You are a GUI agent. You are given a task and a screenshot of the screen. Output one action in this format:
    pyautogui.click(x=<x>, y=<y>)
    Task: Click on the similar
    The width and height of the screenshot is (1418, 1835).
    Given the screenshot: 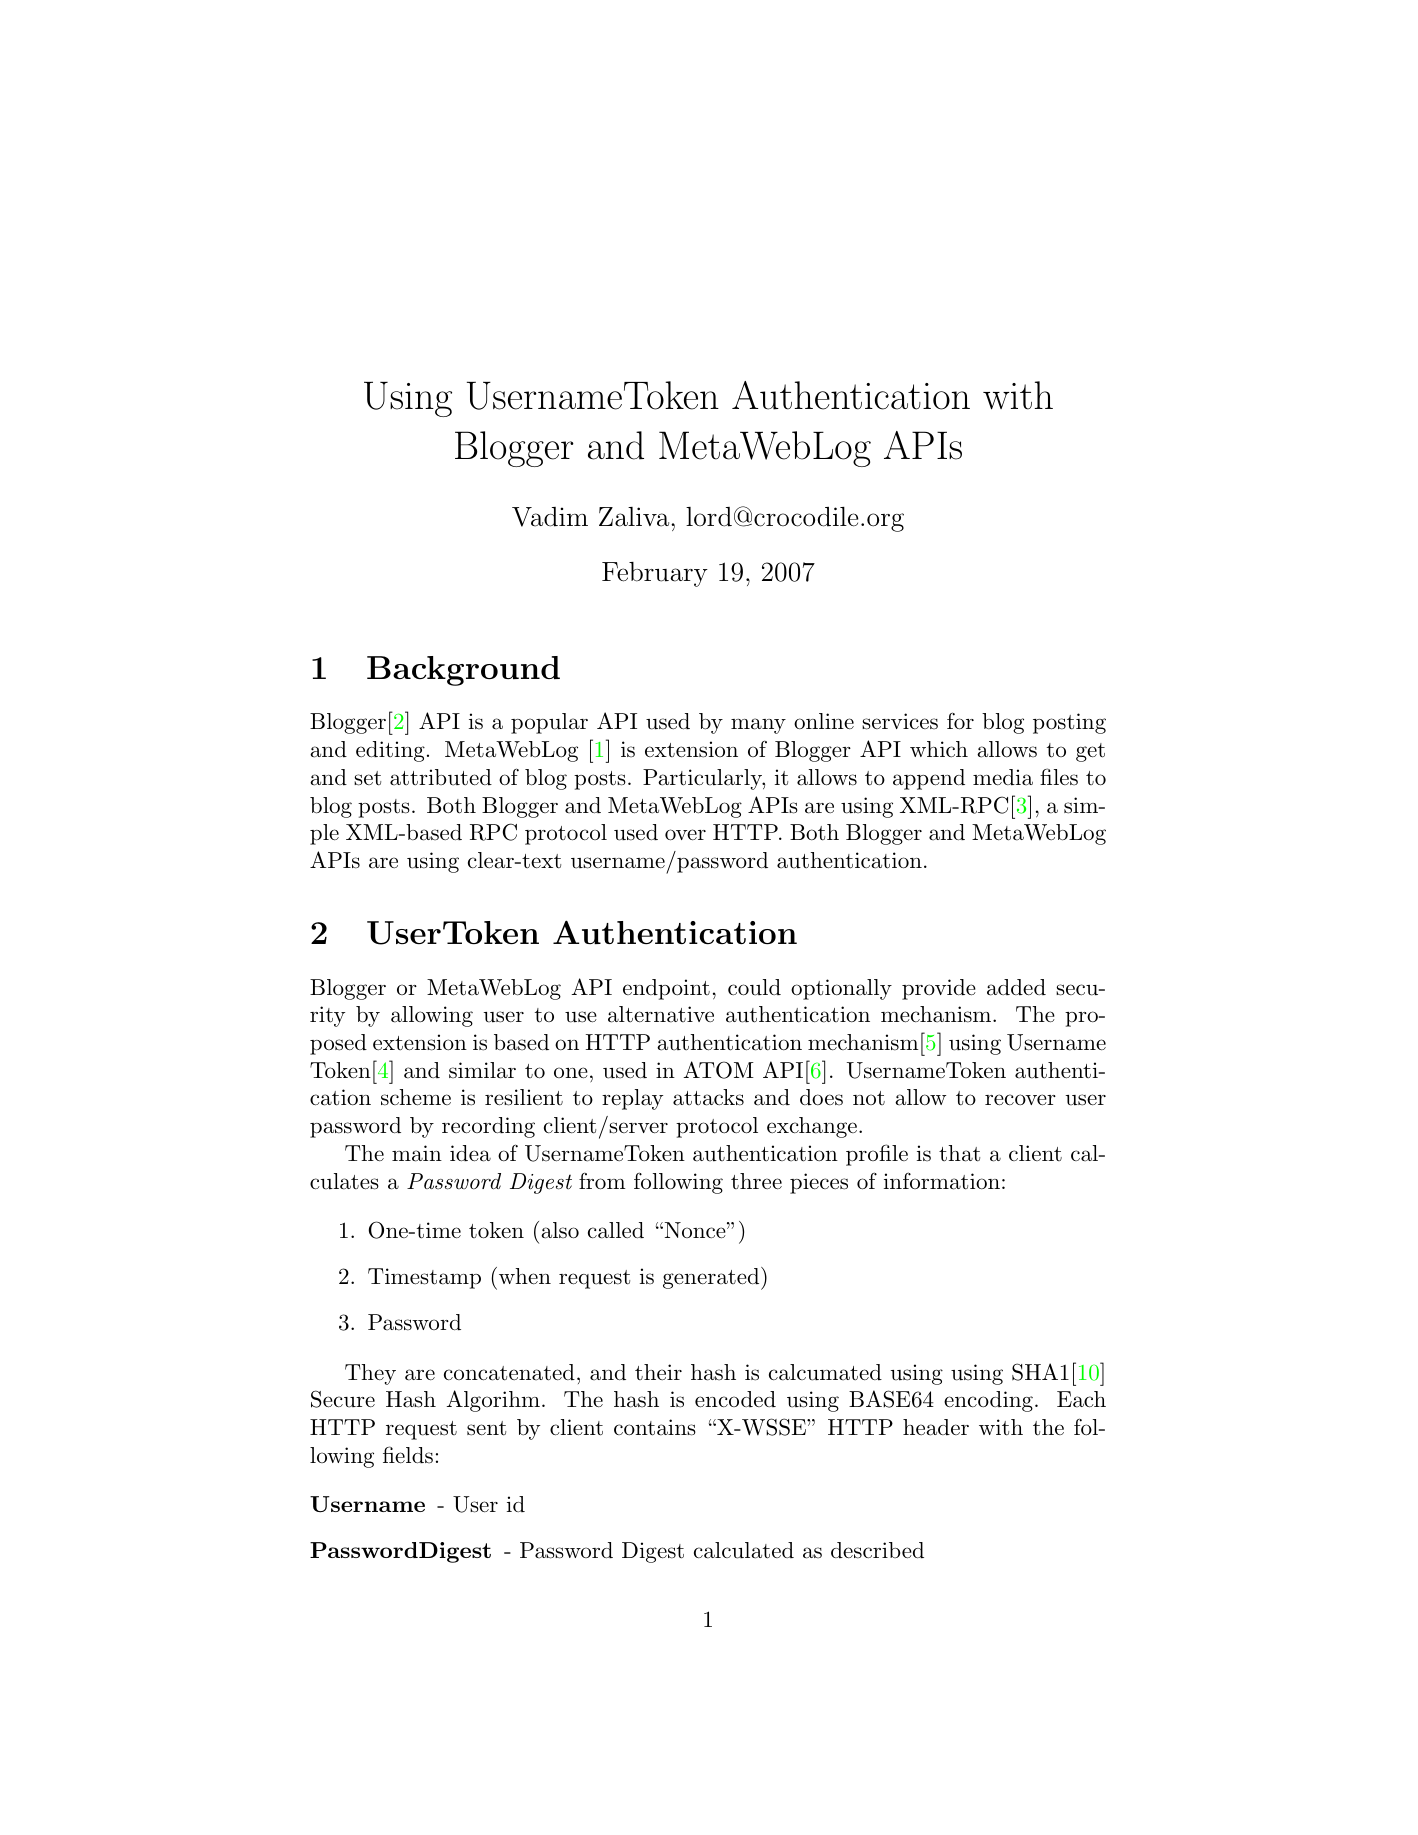 What is the action you would take?
    pyautogui.click(x=482, y=1070)
